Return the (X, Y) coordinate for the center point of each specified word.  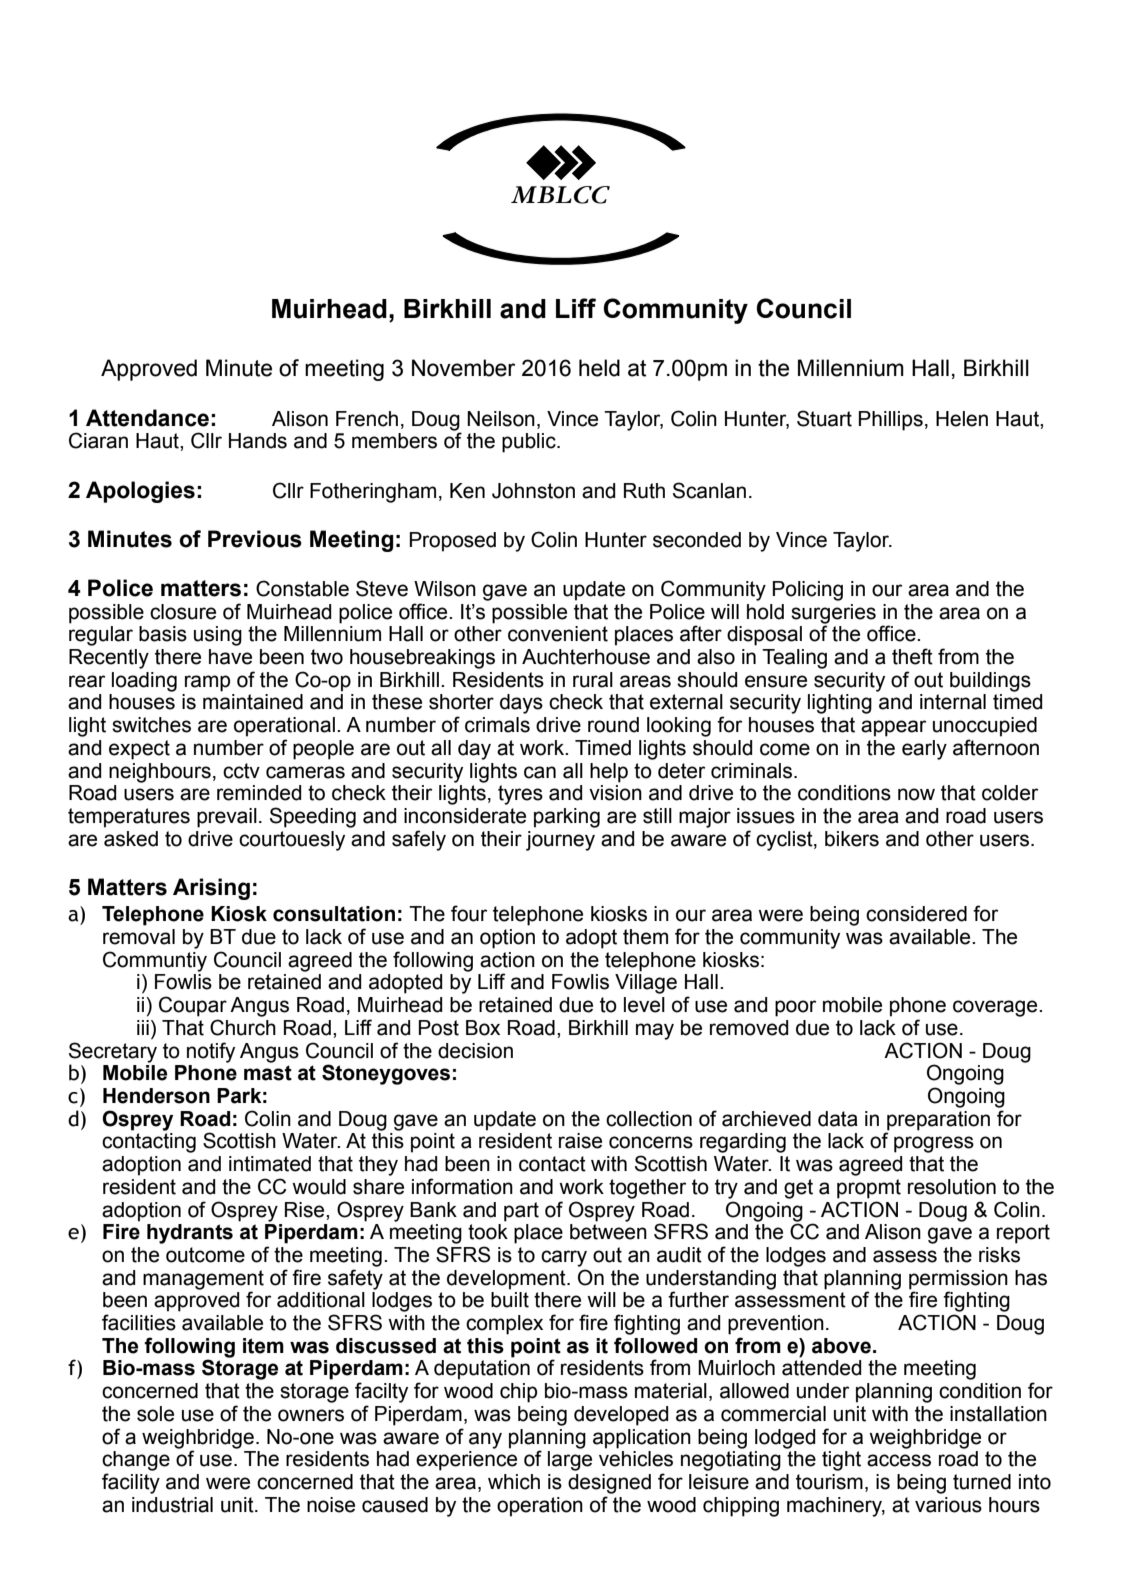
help (609, 773)
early (924, 750)
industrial (172, 1505)
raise (580, 1141)
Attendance (147, 418)
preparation (938, 1121)
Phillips (891, 421)
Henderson (156, 1096)
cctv (241, 771)
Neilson (501, 419)
